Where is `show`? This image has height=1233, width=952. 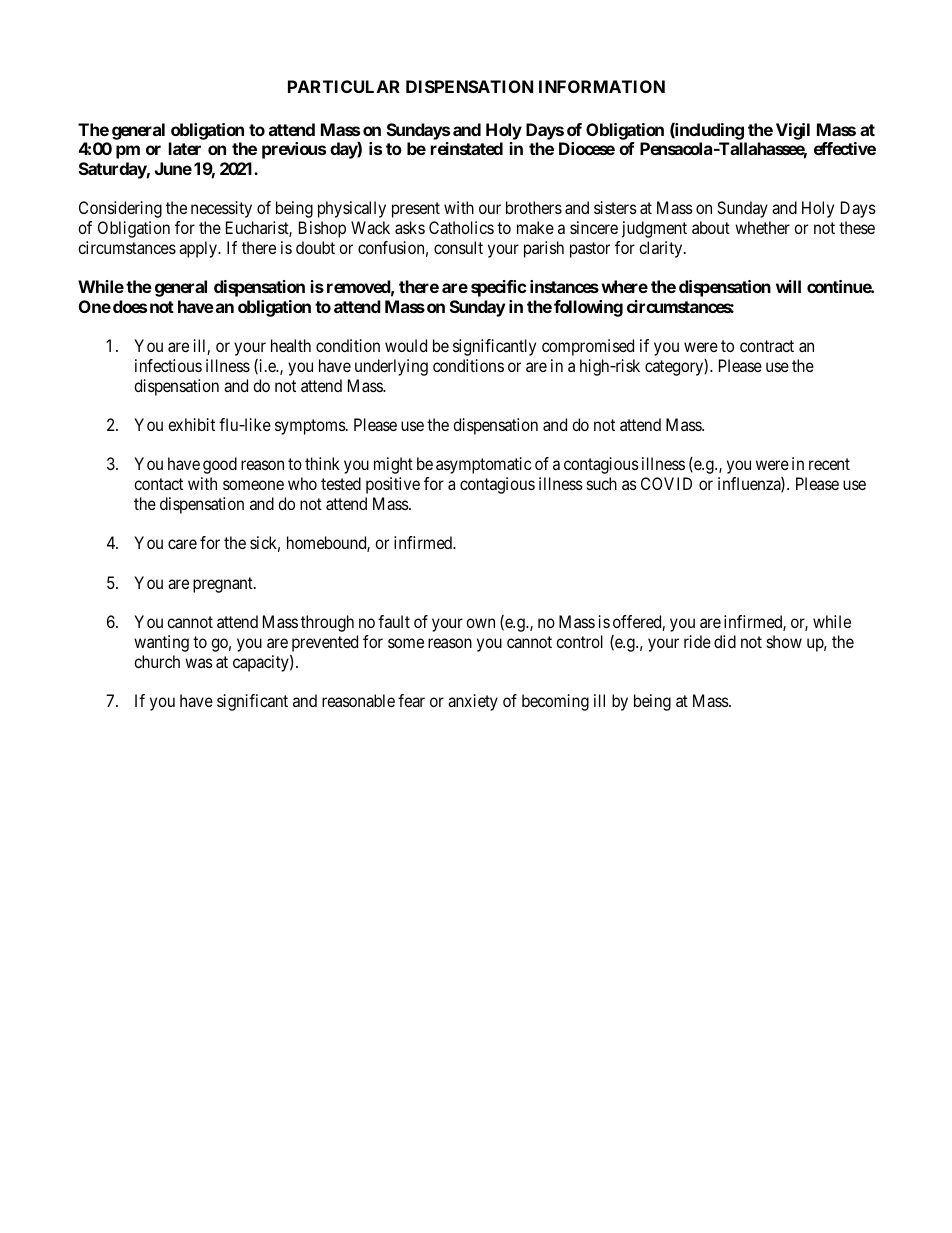 show is located at coordinates (784, 641).
